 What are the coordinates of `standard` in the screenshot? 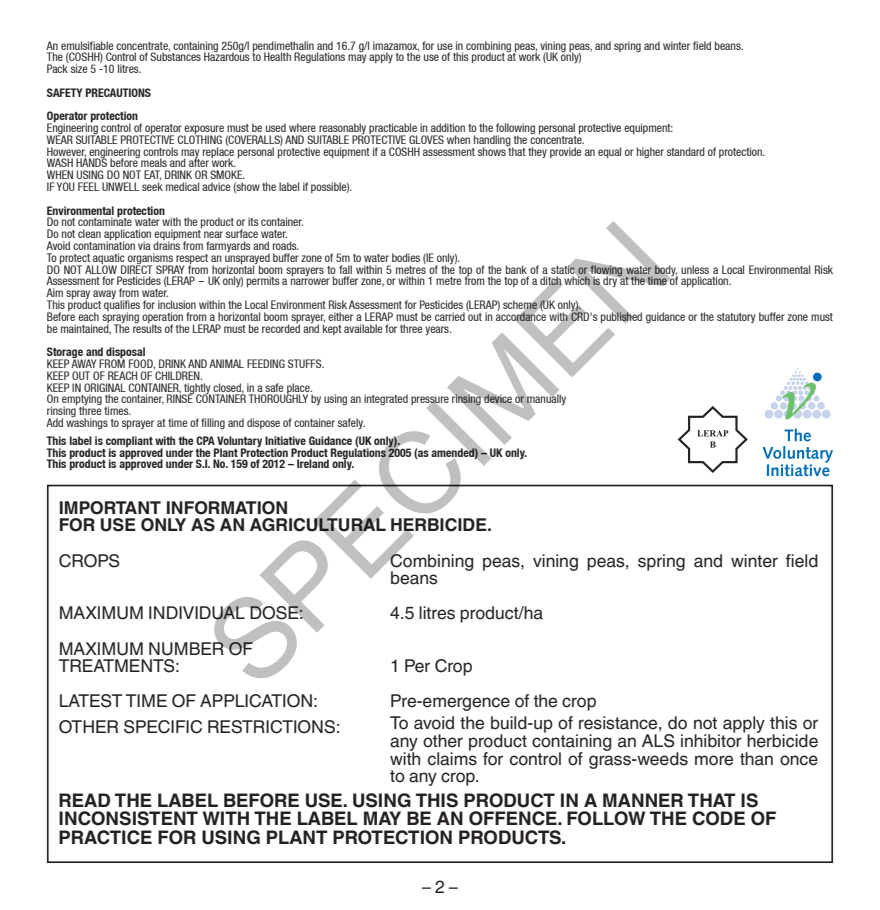 It's located at (686, 151).
